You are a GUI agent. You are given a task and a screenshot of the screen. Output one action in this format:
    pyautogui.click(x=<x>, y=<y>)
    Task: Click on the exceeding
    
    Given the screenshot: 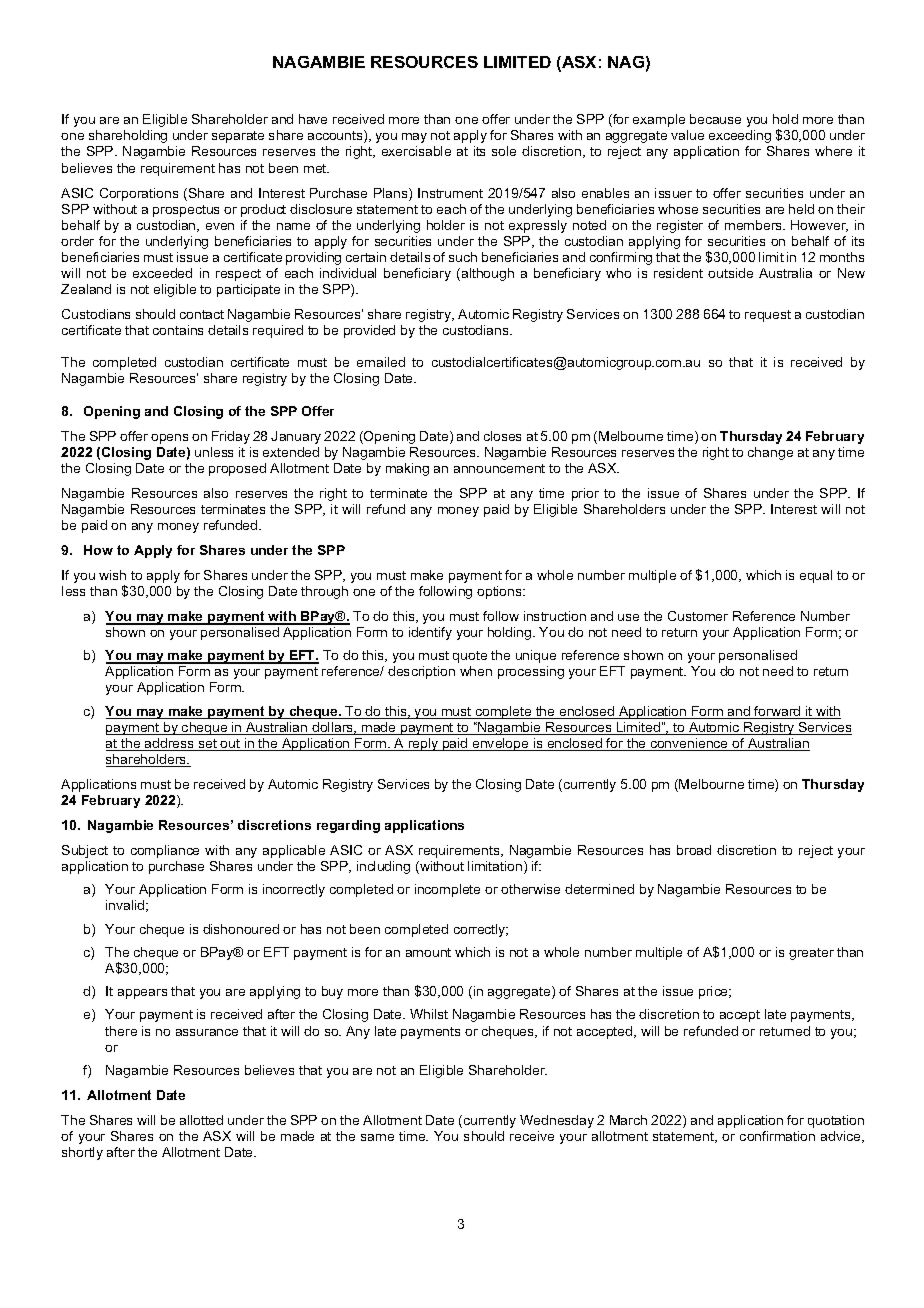 What is the action you would take?
    pyautogui.click(x=740, y=136)
